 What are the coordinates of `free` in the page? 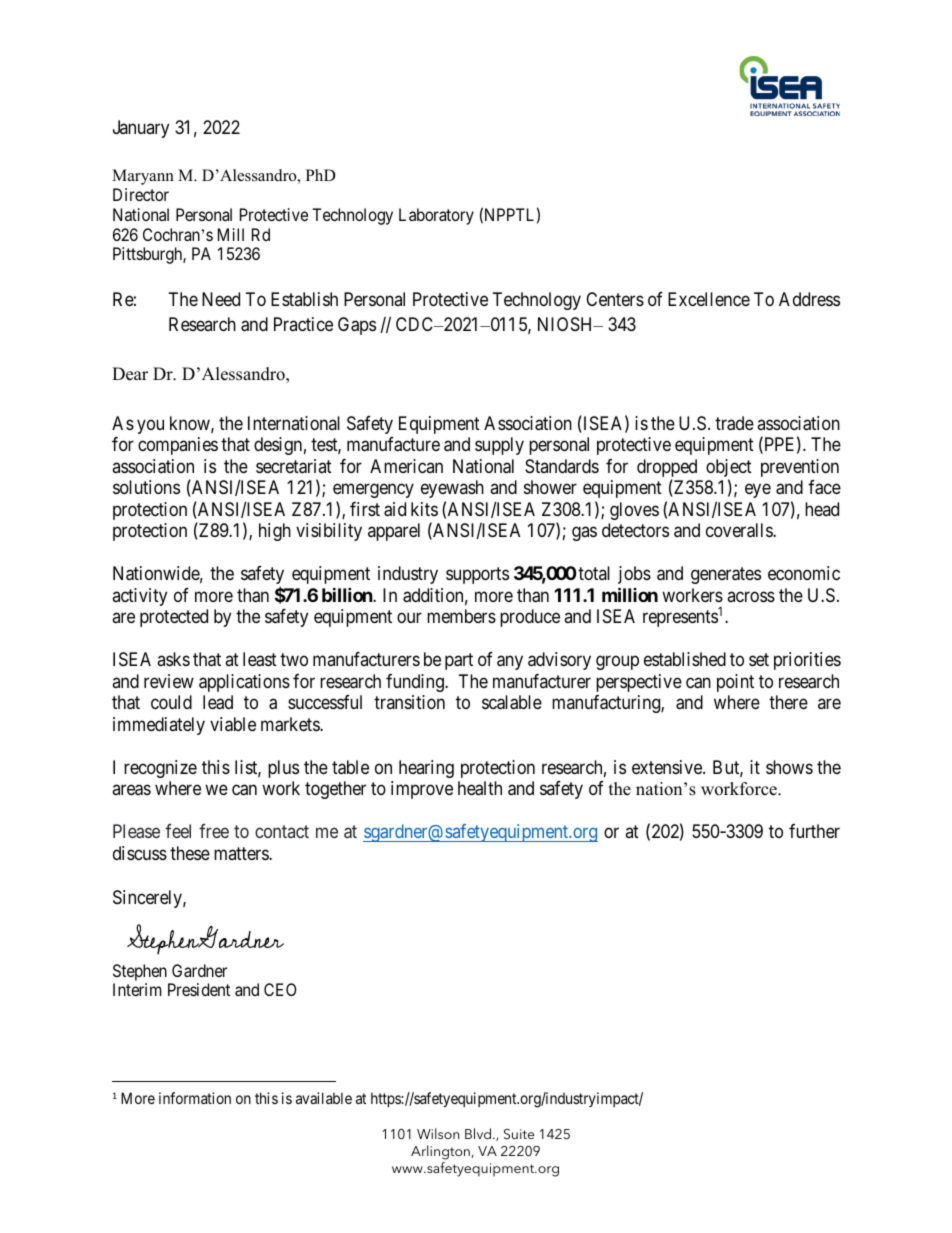 It's located at (214, 831).
